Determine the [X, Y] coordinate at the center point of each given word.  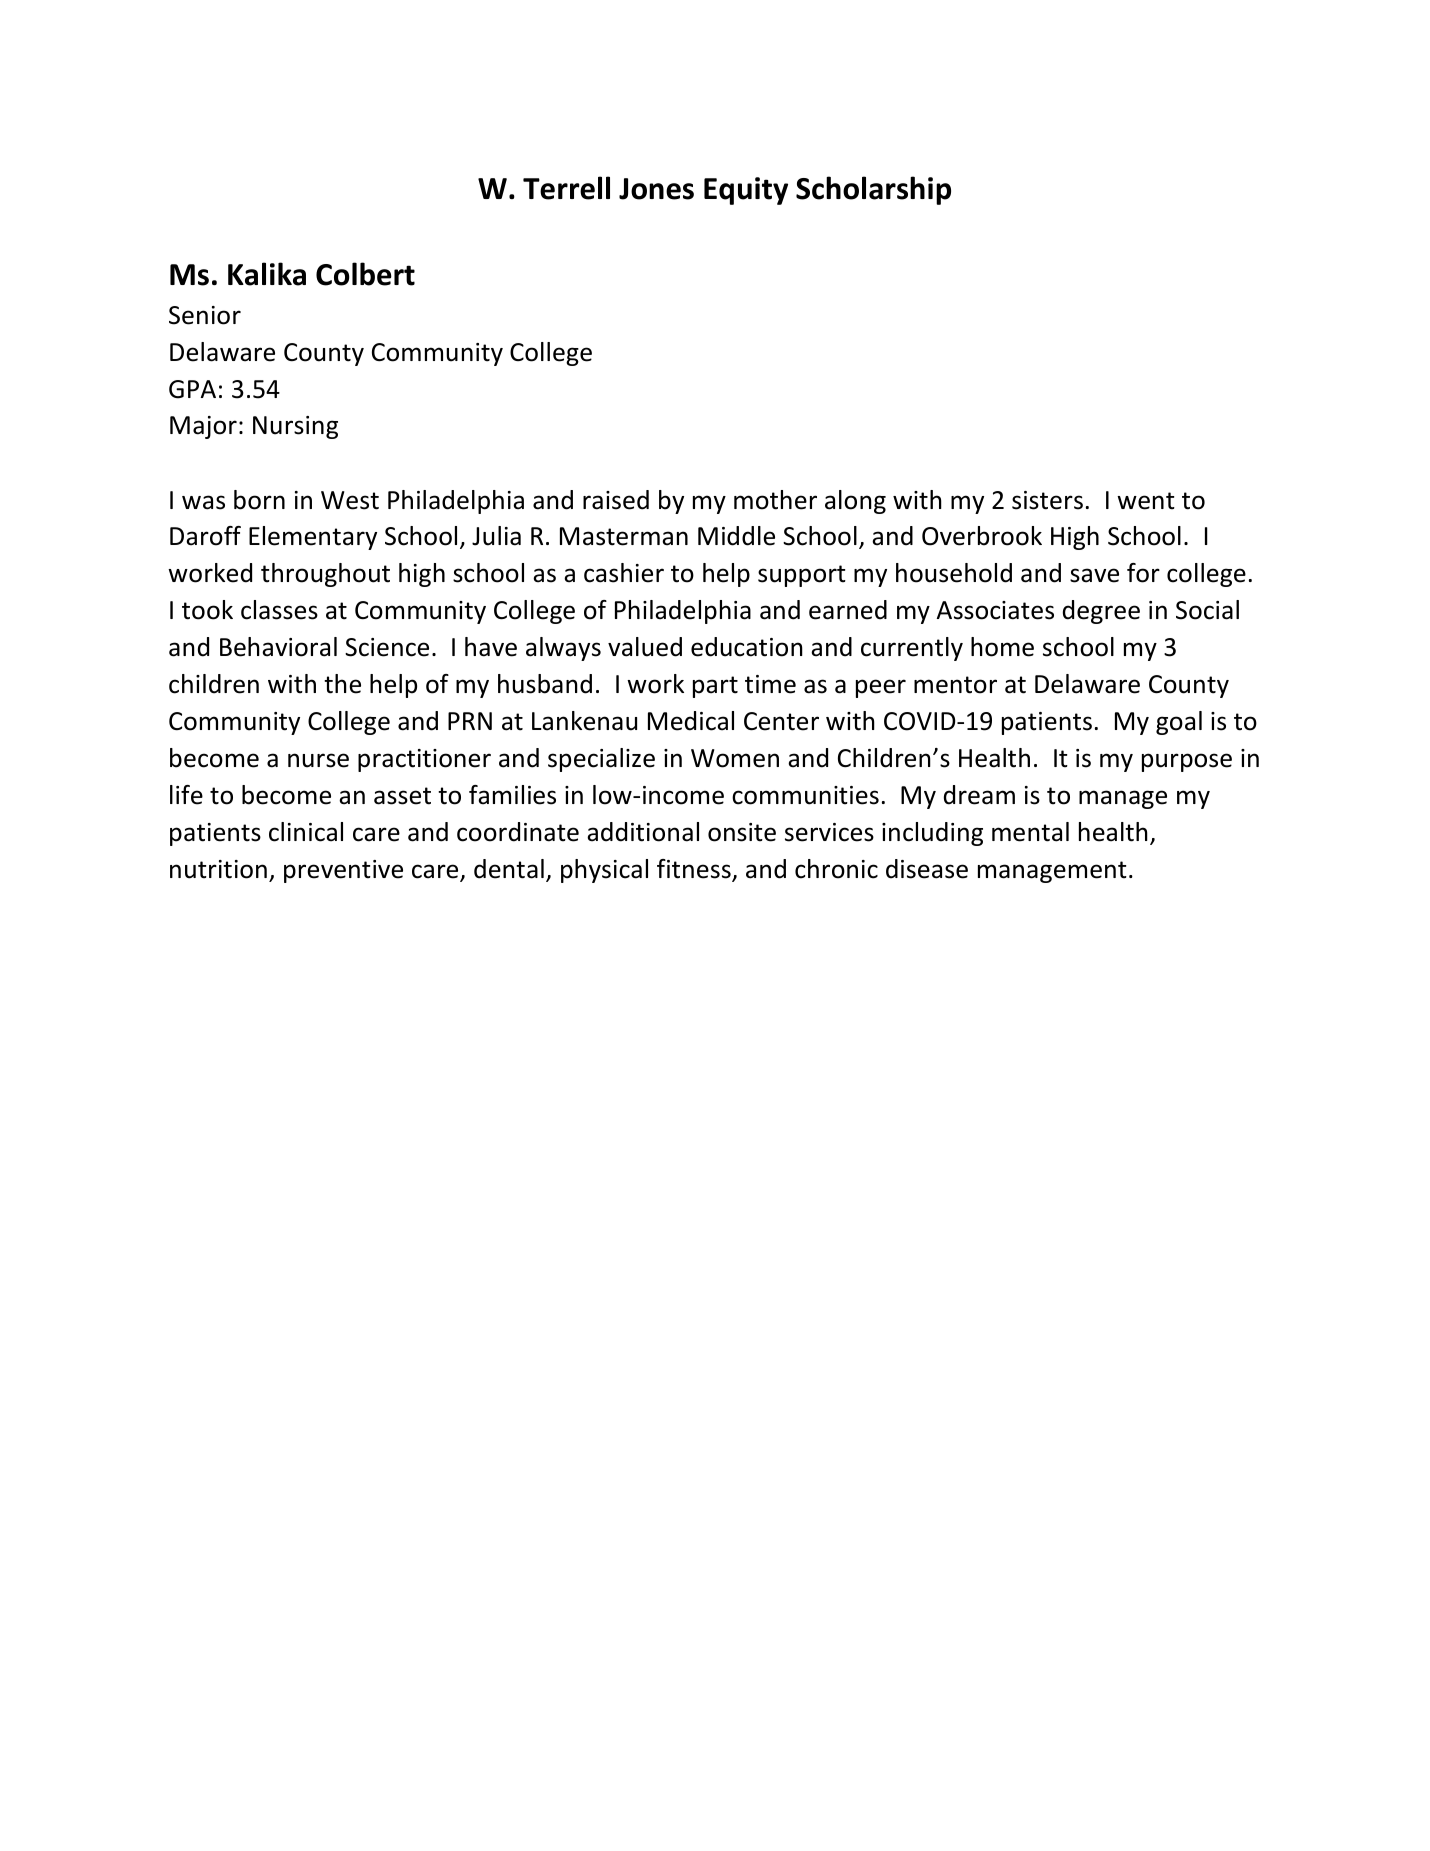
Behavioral [278, 647]
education [747, 647]
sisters [1047, 500]
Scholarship [873, 190]
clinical [306, 832]
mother [775, 500]
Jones [656, 189]
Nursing [295, 427]
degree [1101, 612]
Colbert [365, 274]
